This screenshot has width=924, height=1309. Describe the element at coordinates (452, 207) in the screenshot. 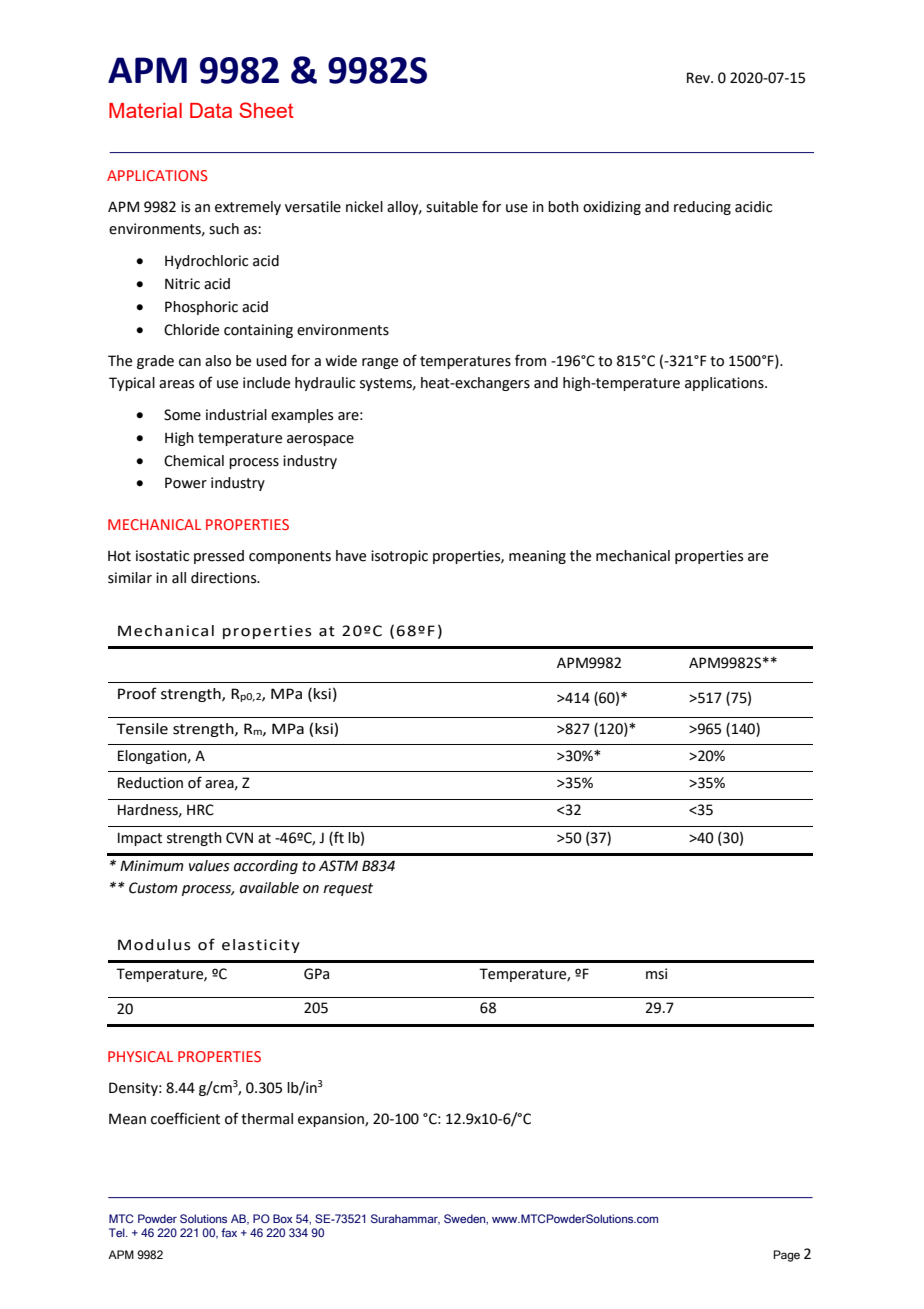

I see `suitable` at that location.
